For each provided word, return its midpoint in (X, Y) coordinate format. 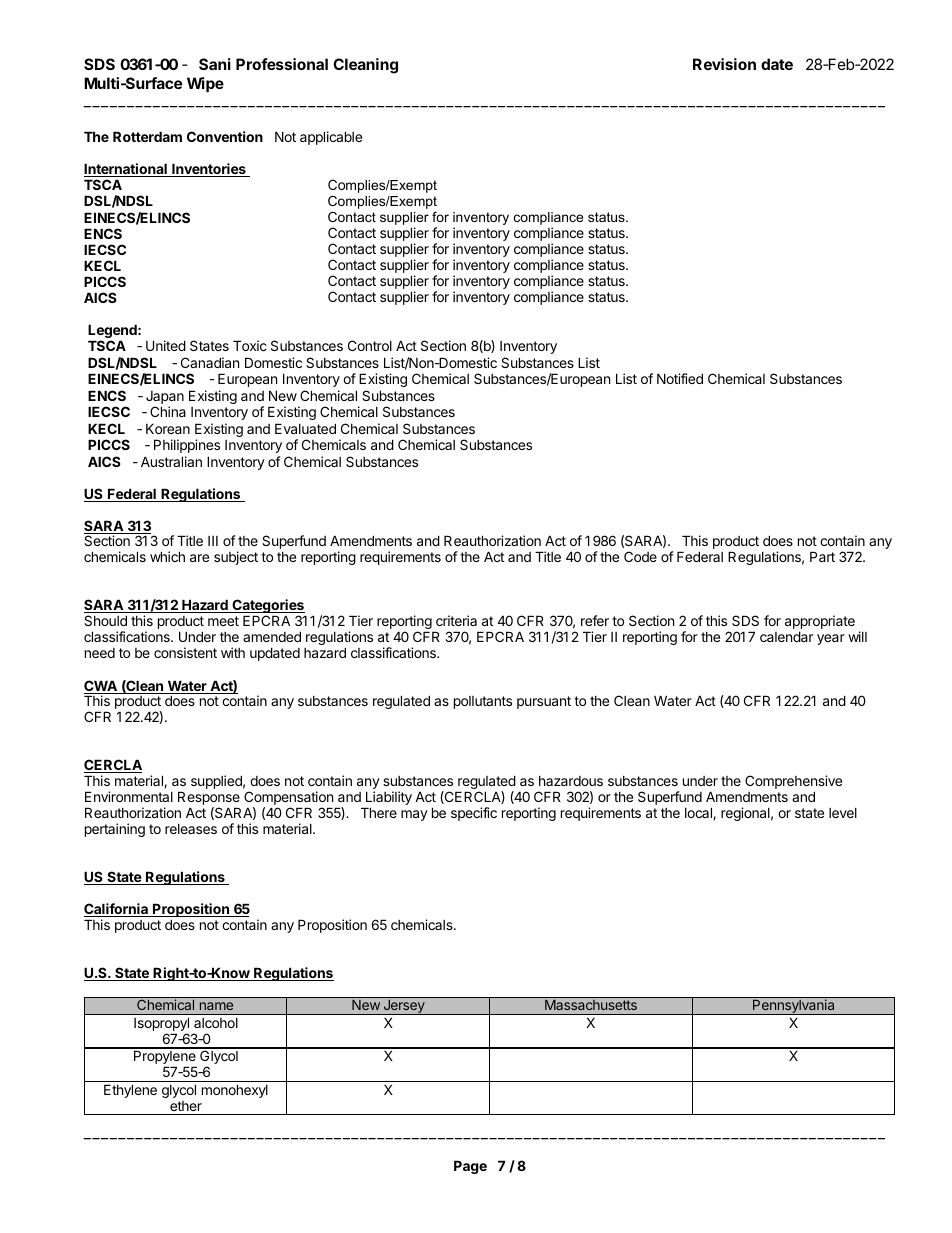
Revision (724, 64)
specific (474, 814)
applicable (331, 138)
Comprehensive (793, 783)
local (699, 813)
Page (470, 1167)
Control (370, 345)
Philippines (187, 446)
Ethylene (130, 1091)
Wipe (205, 84)
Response (209, 799)
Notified (680, 378)
